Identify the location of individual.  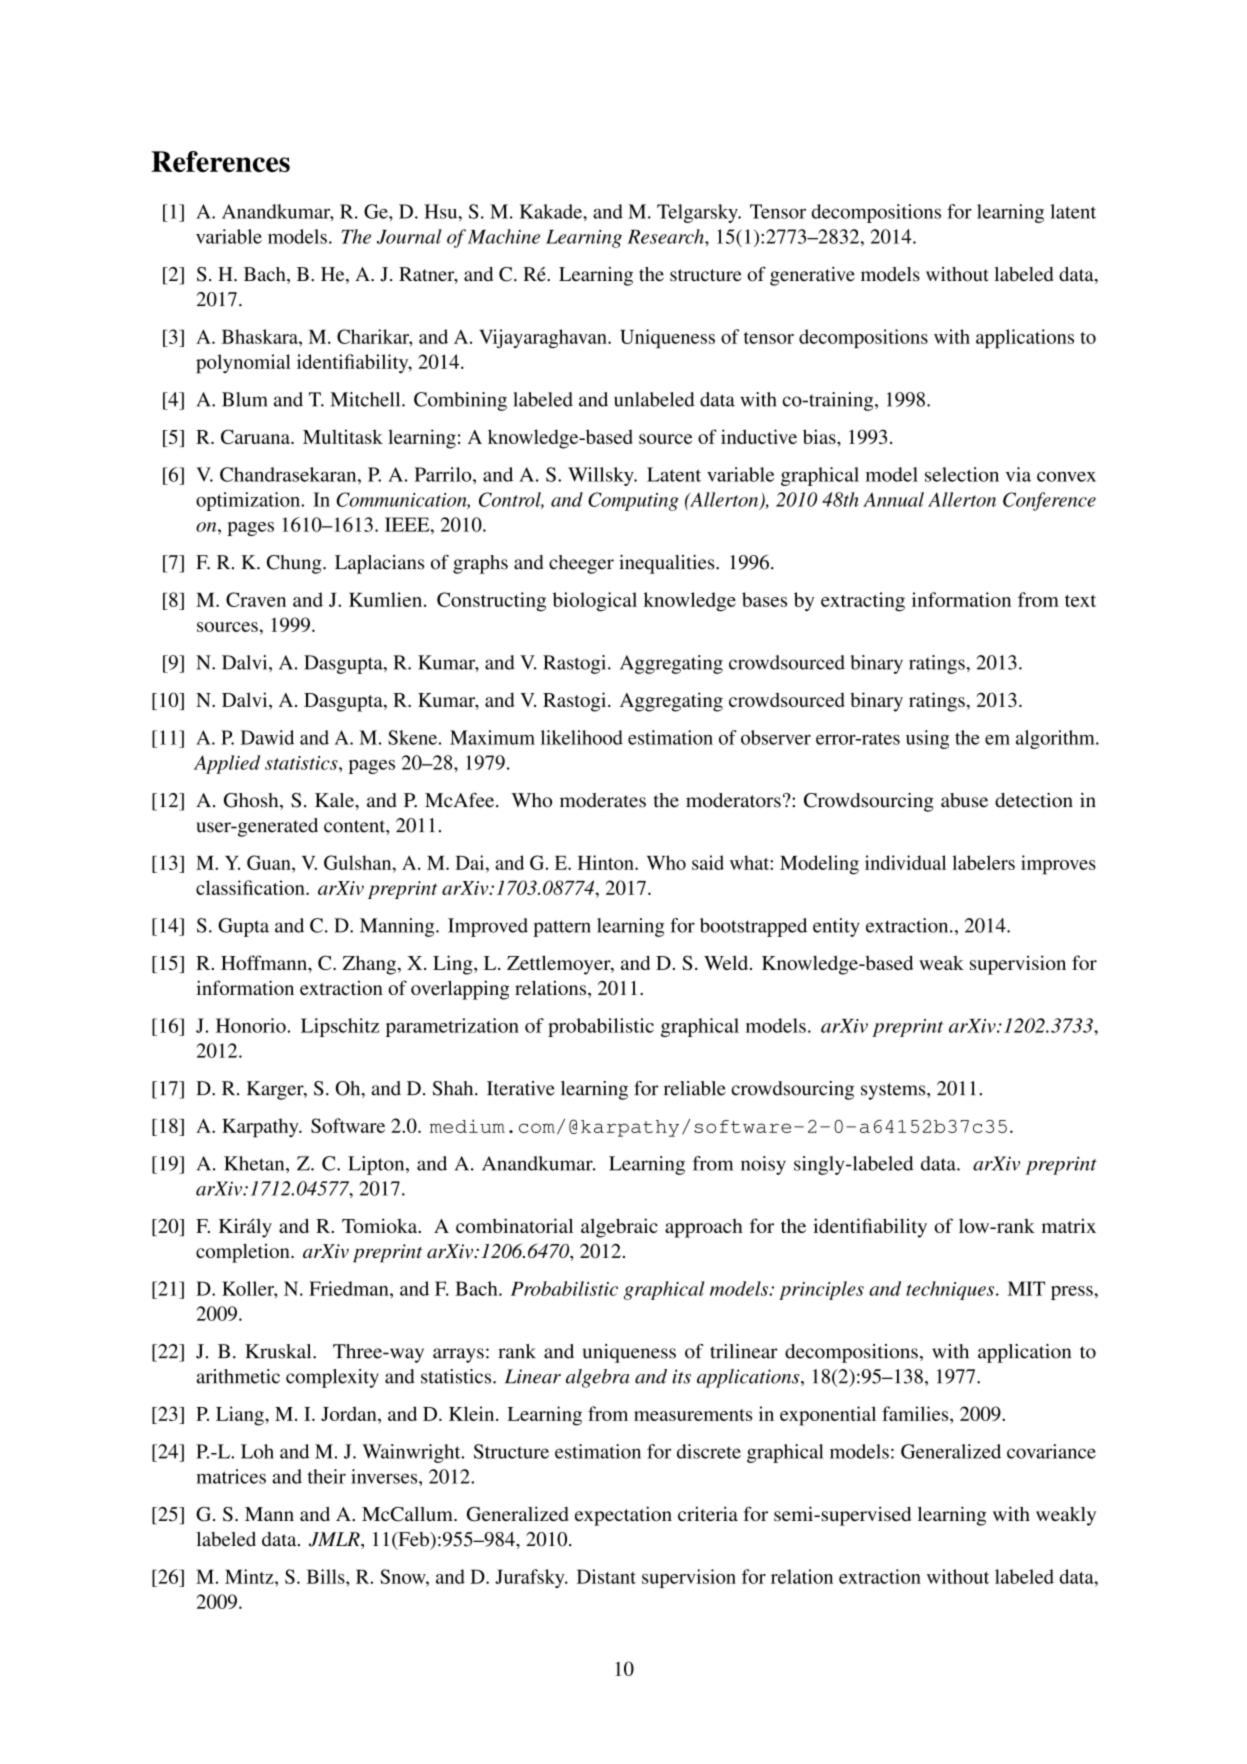
(905, 862).
